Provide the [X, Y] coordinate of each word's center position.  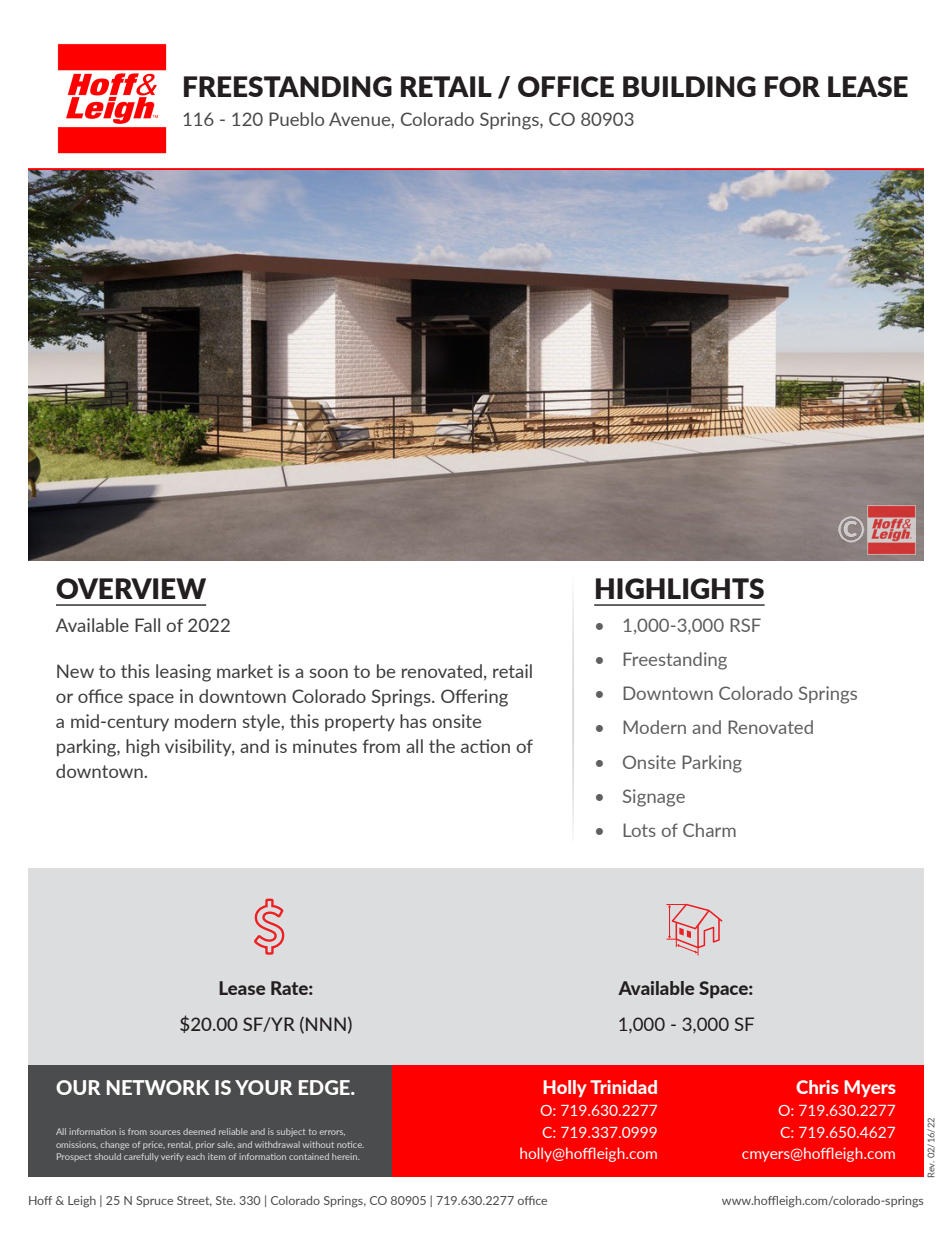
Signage [654, 798]
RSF [745, 625]
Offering [474, 698]
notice [350, 1144]
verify [172, 1157]
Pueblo [296, 119]
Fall [147, 625]
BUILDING [689, 86]
